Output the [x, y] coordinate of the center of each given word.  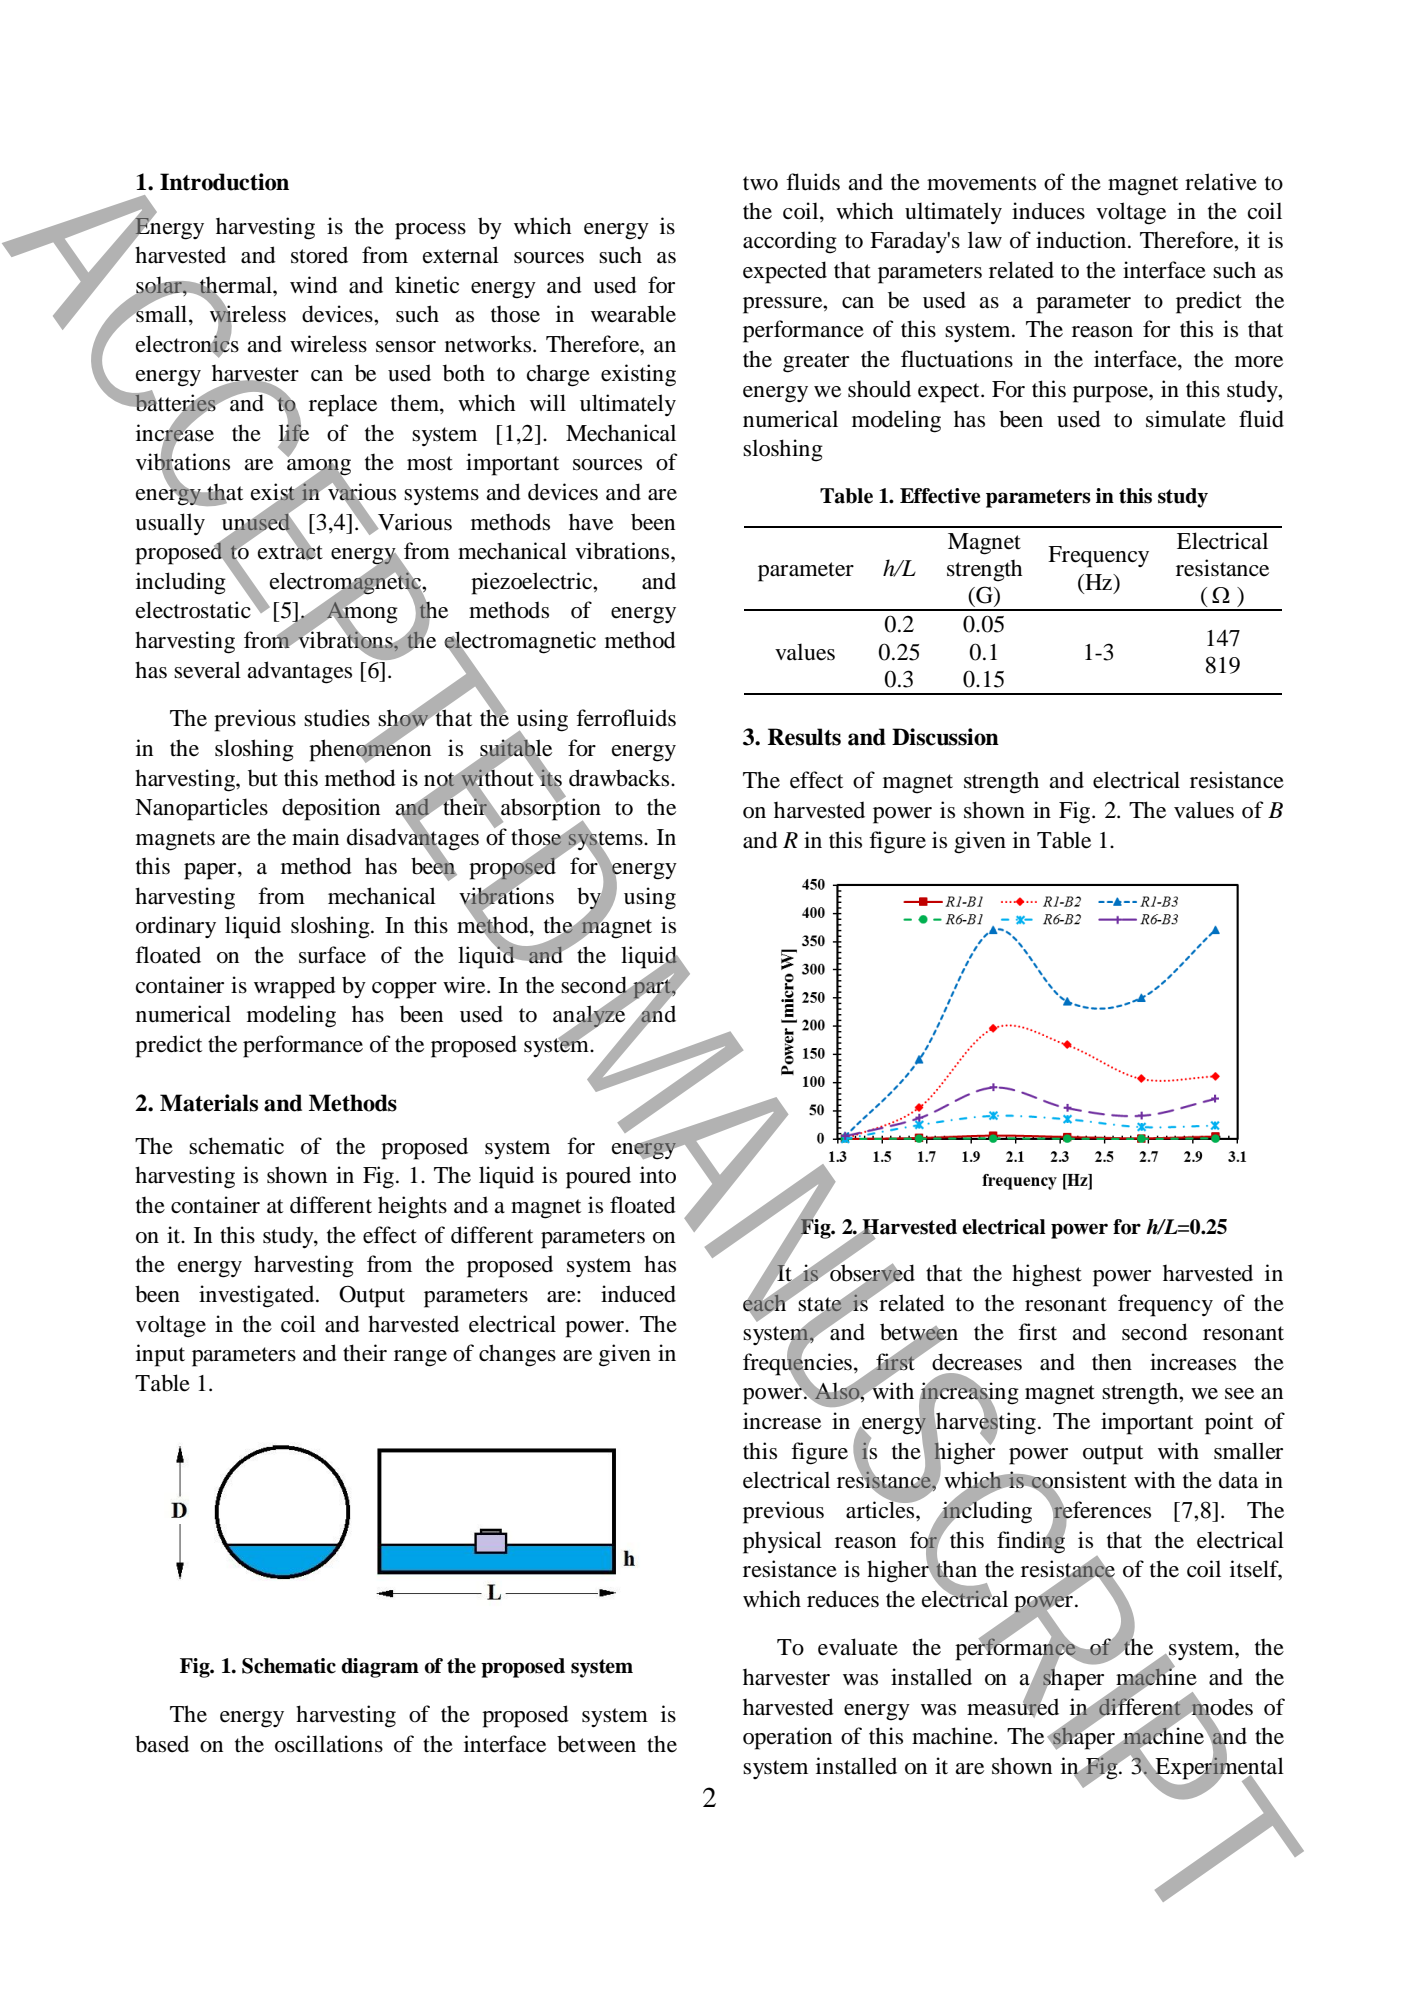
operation [787, 1738]
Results [804, 737]
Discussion [945, 737]
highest [1047, 1275]
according [790, 242]
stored [319, 255]
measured [1013, 1707]
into [658, 1175]
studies [337, 718]
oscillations [329, 1744]
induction [1082, 240]
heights [412, 1207]
